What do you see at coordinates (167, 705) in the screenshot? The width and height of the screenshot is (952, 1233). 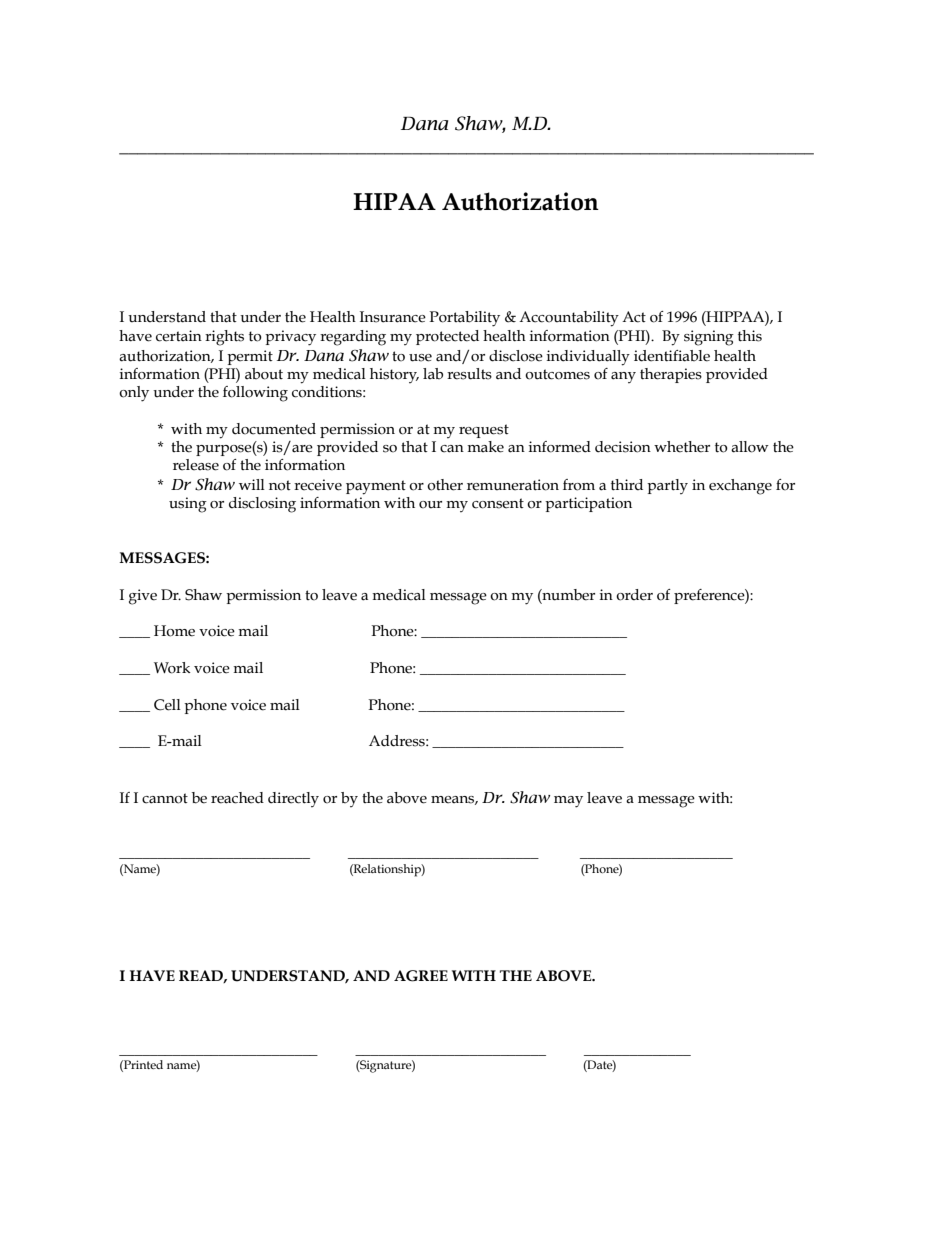 I see `Cell` at bounding box center [167, 705].
